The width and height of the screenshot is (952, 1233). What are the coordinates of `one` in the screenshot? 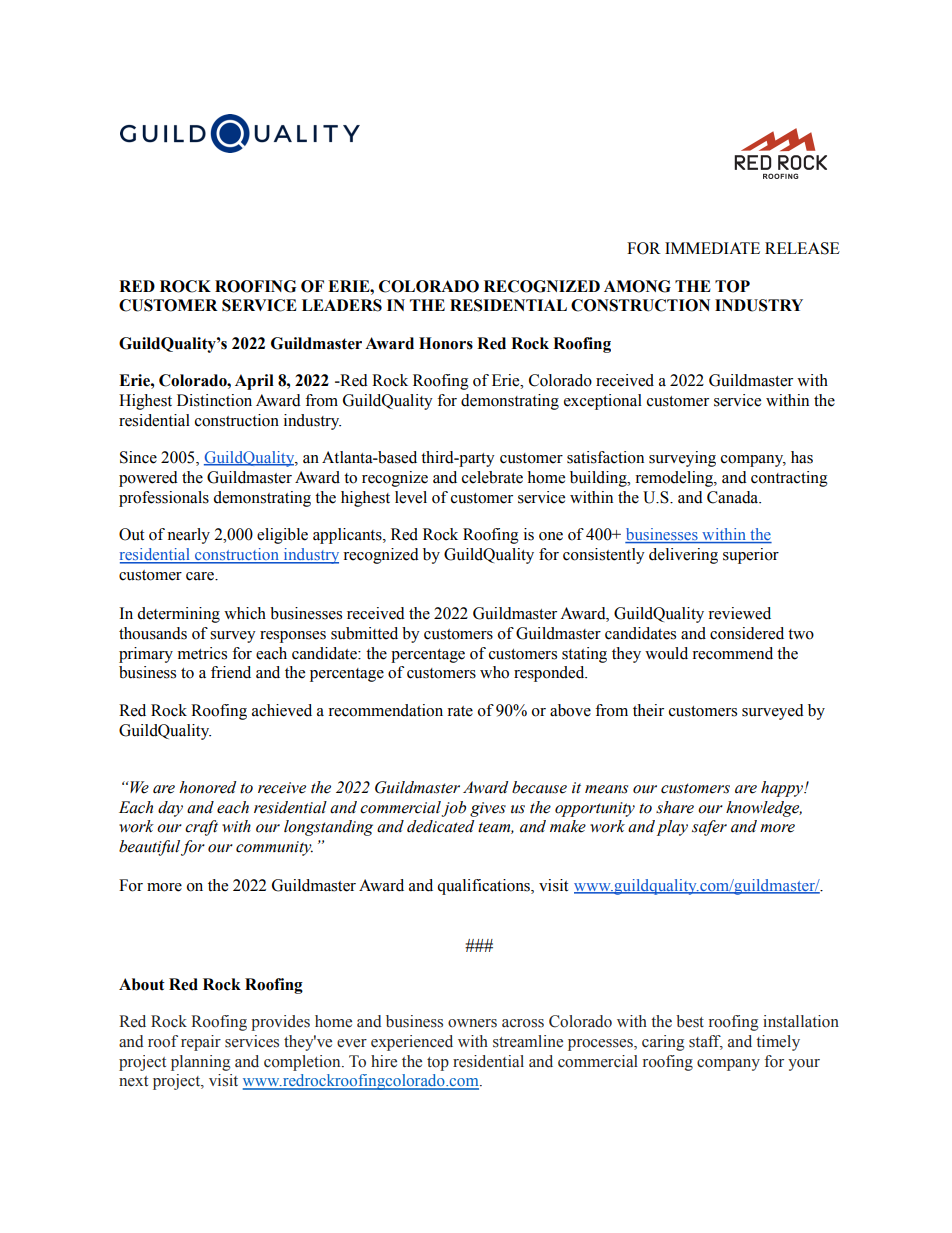 It's located at (551, 536).
